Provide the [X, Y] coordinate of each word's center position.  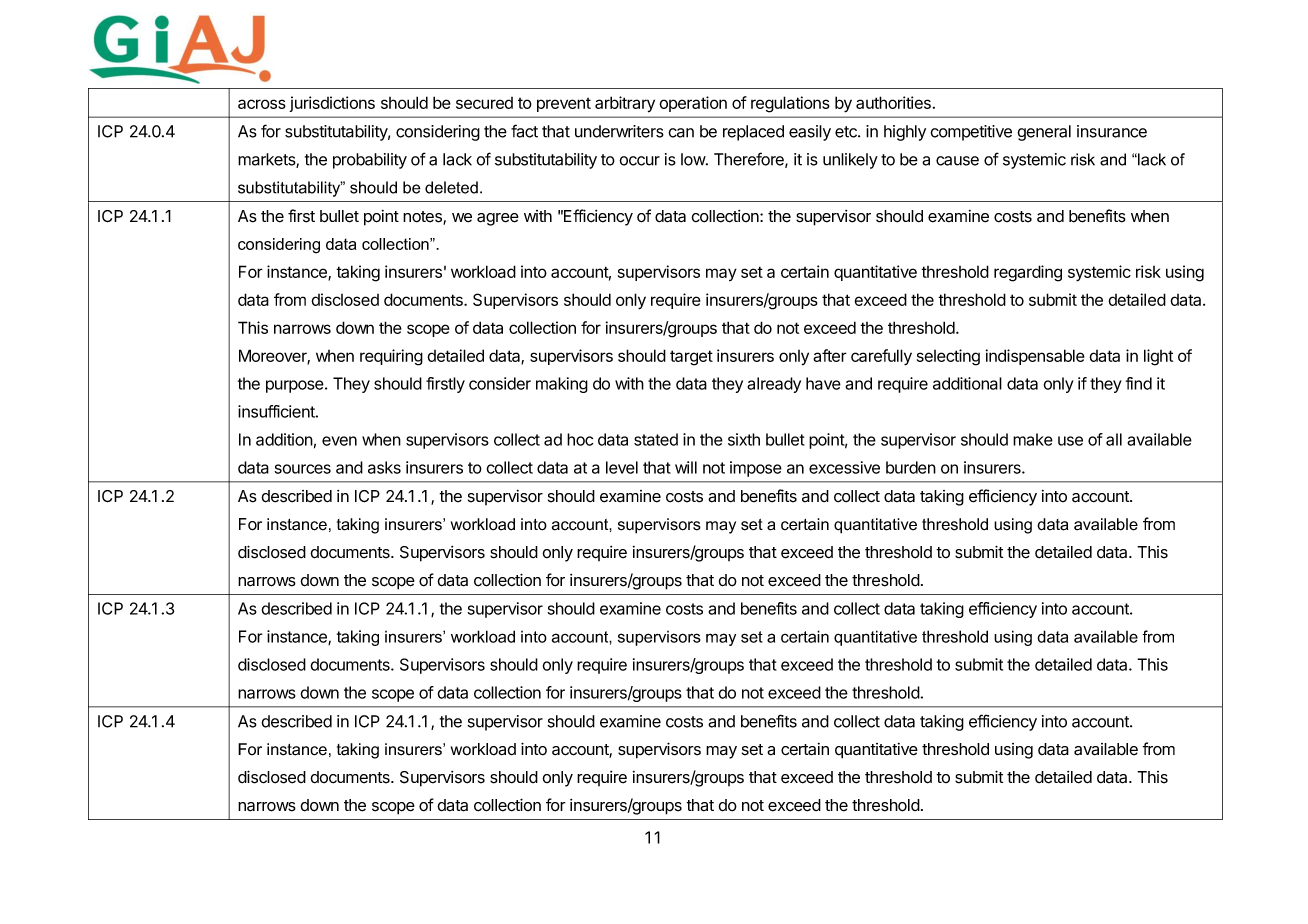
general [1044, 133]
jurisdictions [332, 104]
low [694, 159]
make [1033, 439]
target [691, 358]
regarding [1028, 273]
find [1139, 383]
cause [957, 161]
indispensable [1035, 357]
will [686, 467]
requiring [391, 357]
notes [423, 218]
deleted [451, 187]
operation [693, 104]
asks [384, 467]
